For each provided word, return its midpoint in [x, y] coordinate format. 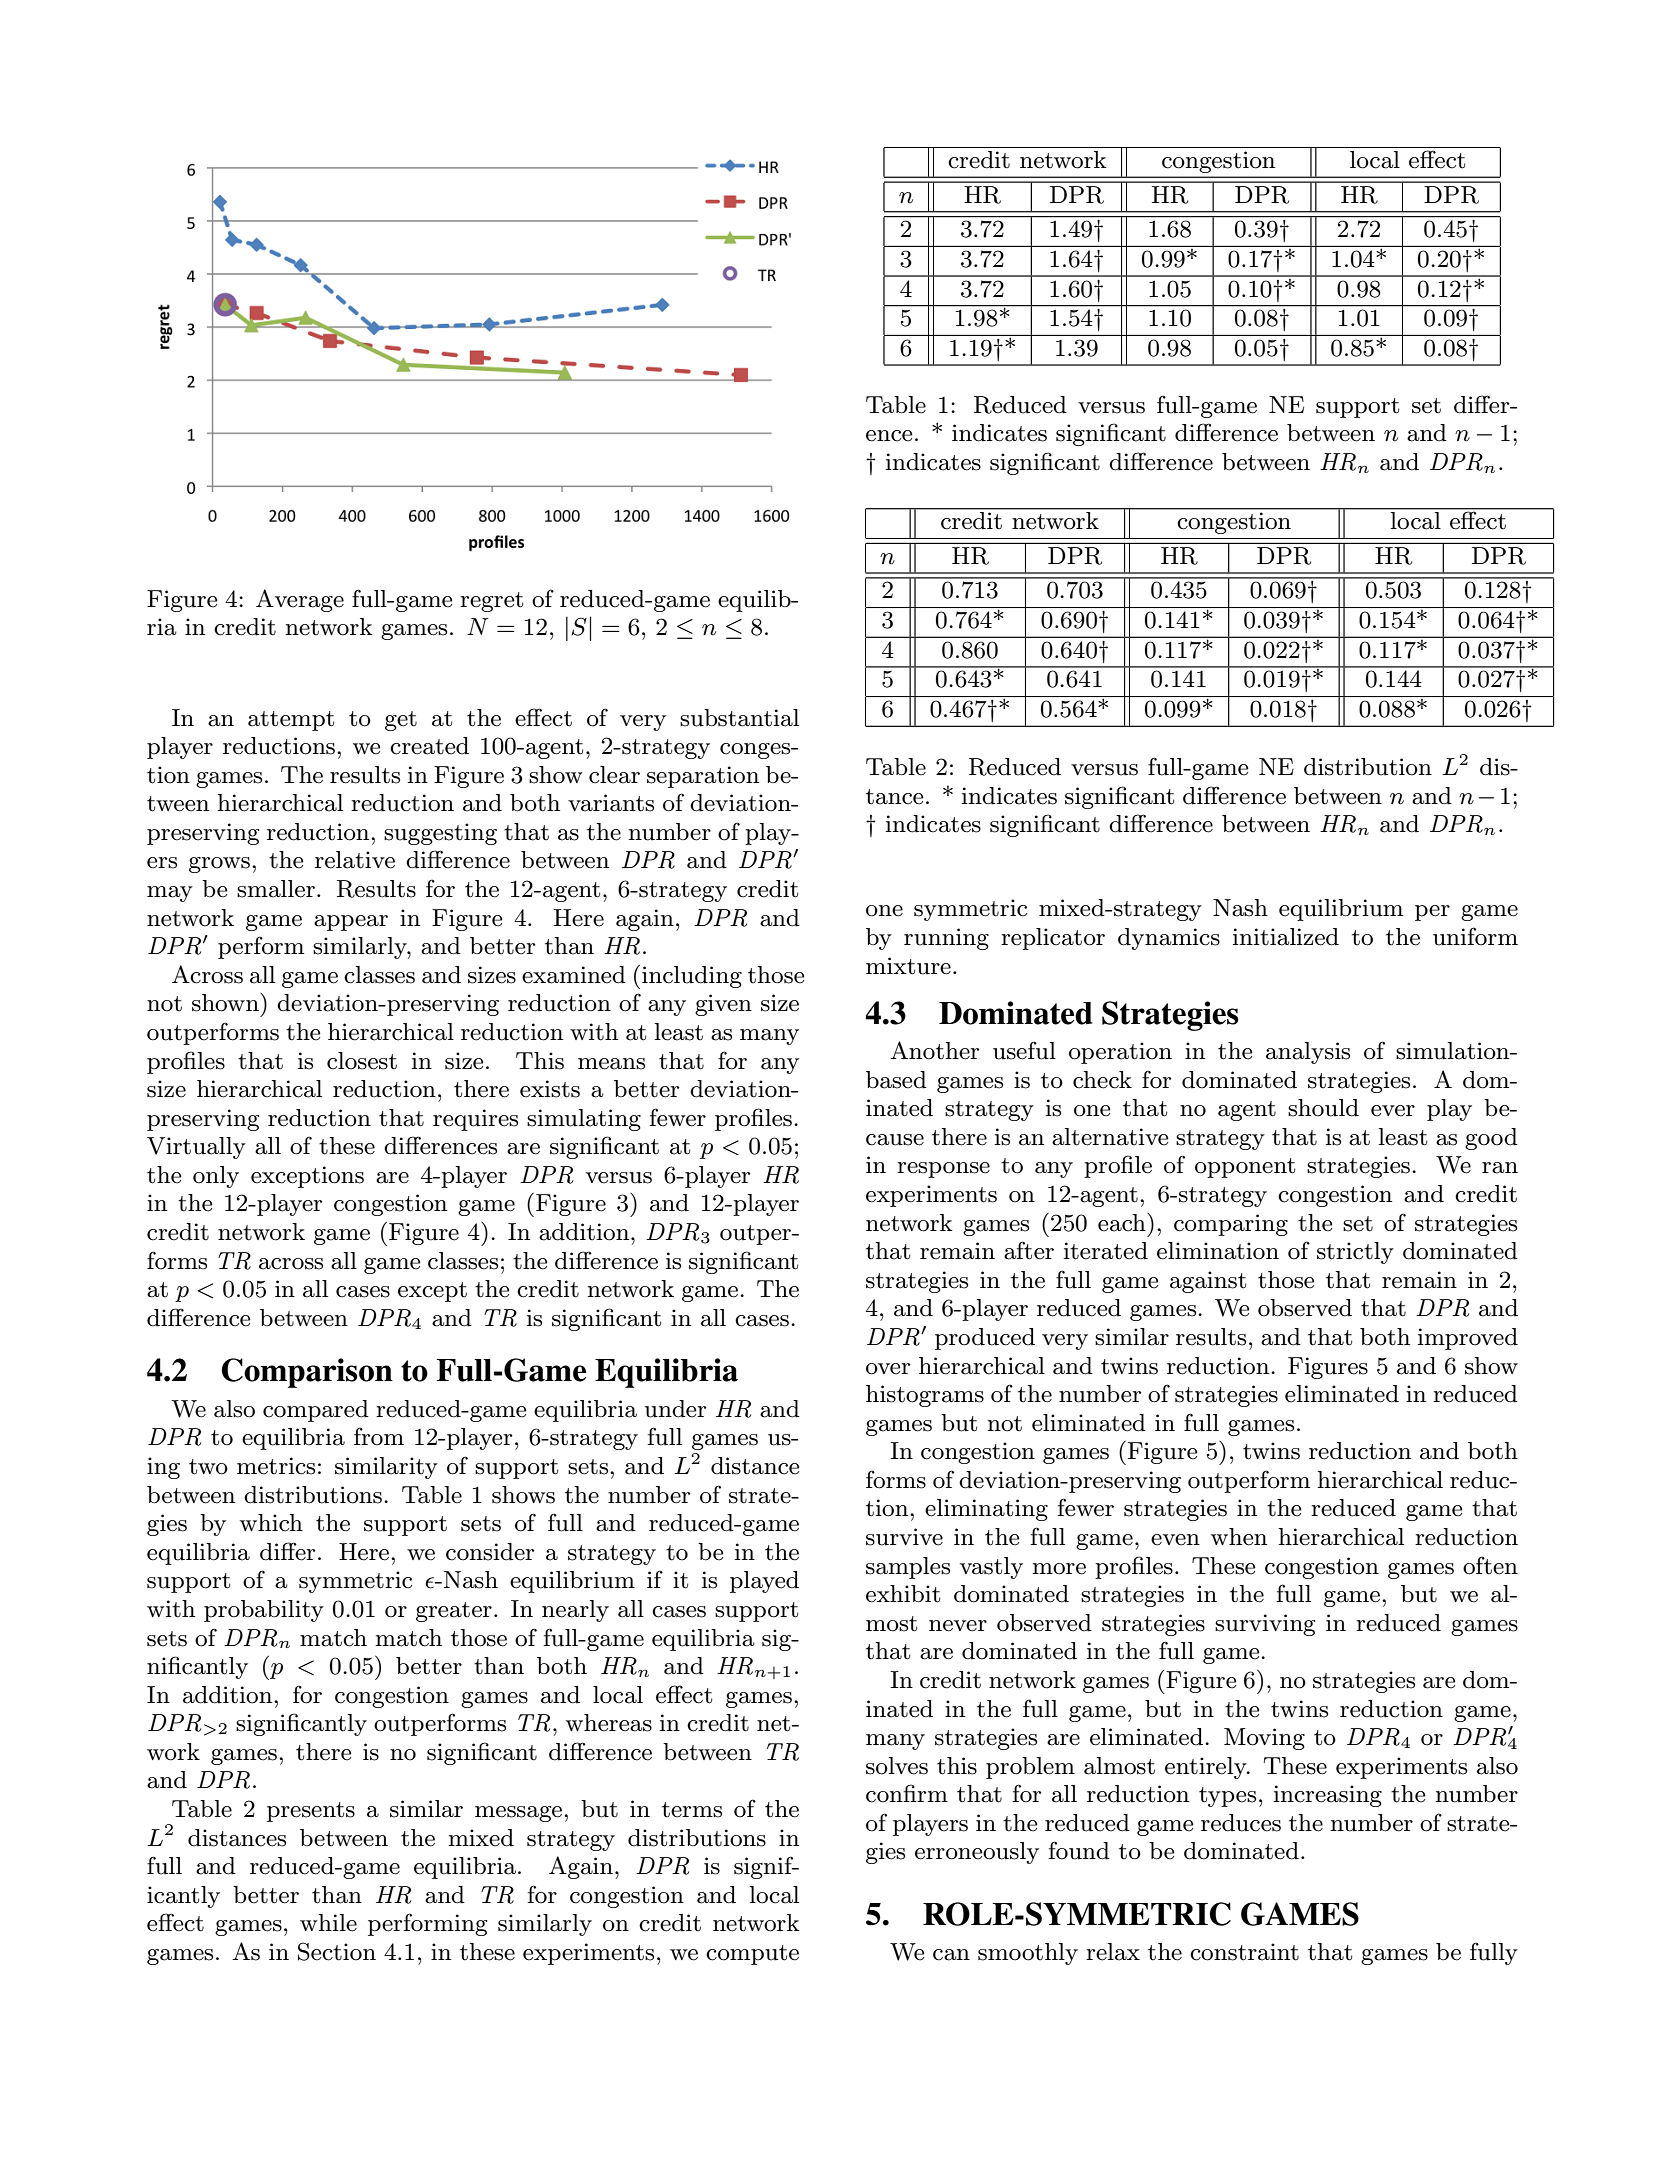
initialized [1286, 937]
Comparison [307, 1373]
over [888, 1369]
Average [300, 600]
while [328, 1923]
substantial [739, 718]
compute [752, 1955]
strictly [1355, 1253]
